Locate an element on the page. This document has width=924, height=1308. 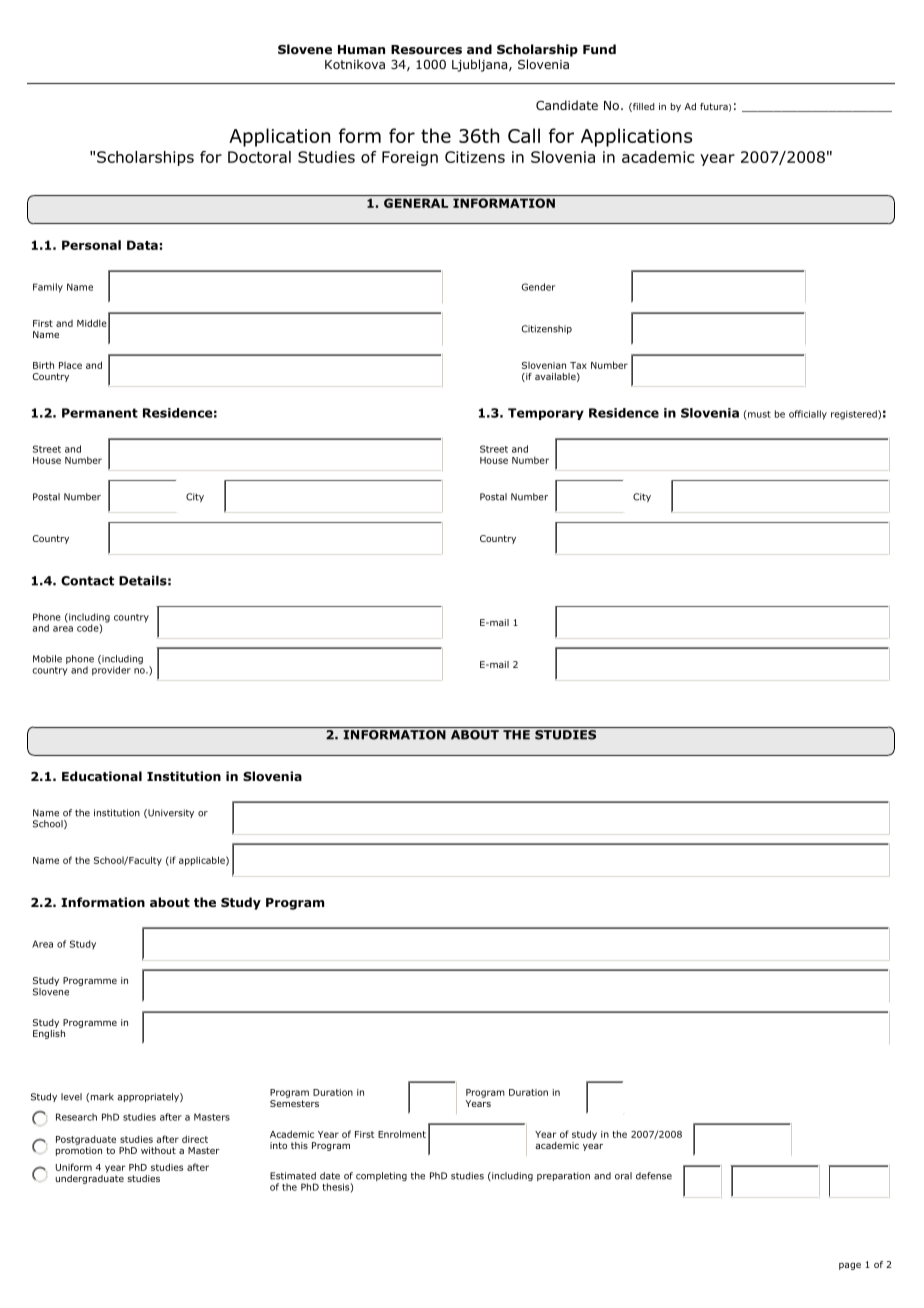
Fund is located at coordinates (599, 49).
